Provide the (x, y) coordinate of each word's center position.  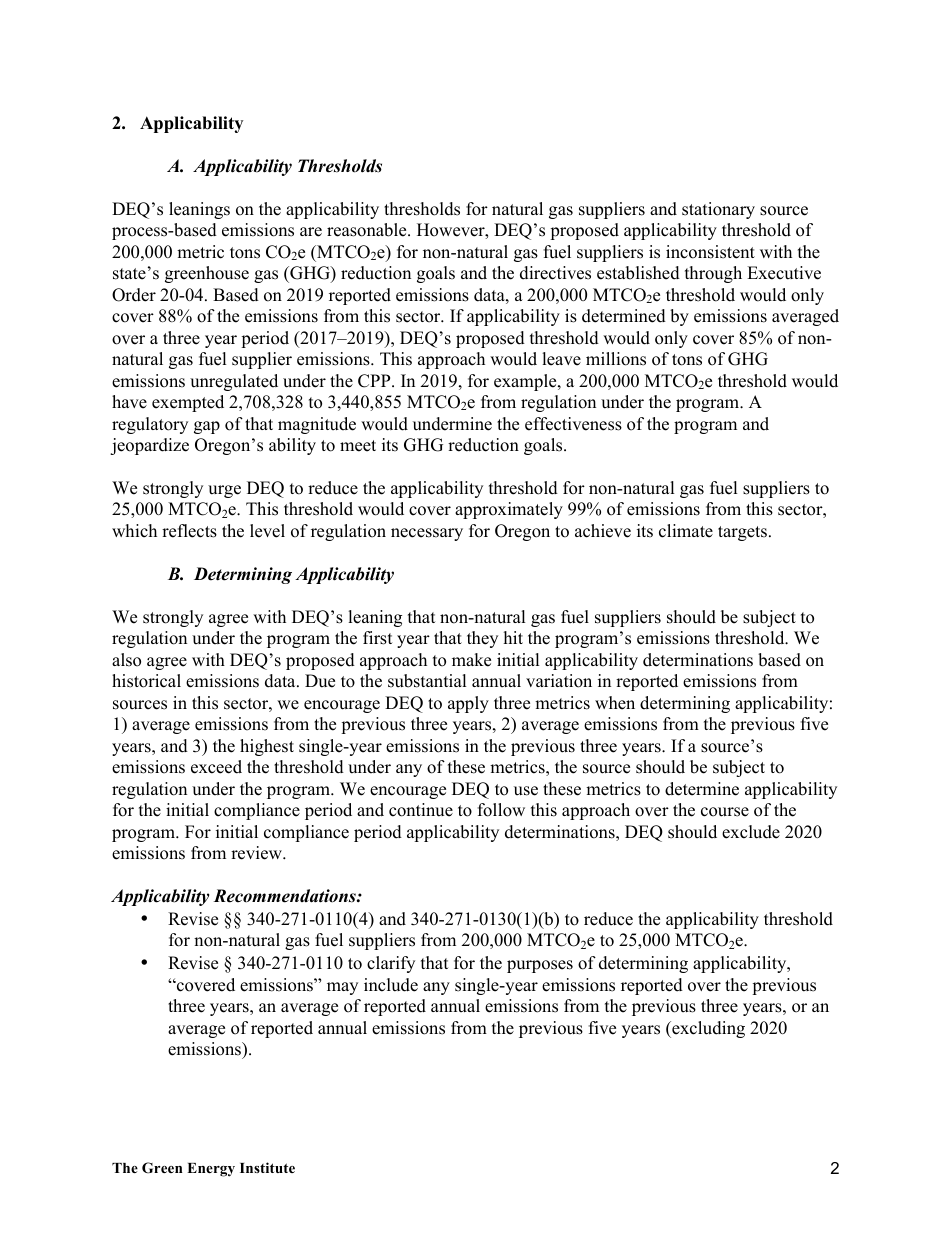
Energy (211, 1170)
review (257, 853)
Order (134, 295)
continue (421, 810)
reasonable (368, 230)
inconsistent (710, 252)
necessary (427, 534)
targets (742, 533)
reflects (189, 531)
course (725, 812)
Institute (267, 1167)
